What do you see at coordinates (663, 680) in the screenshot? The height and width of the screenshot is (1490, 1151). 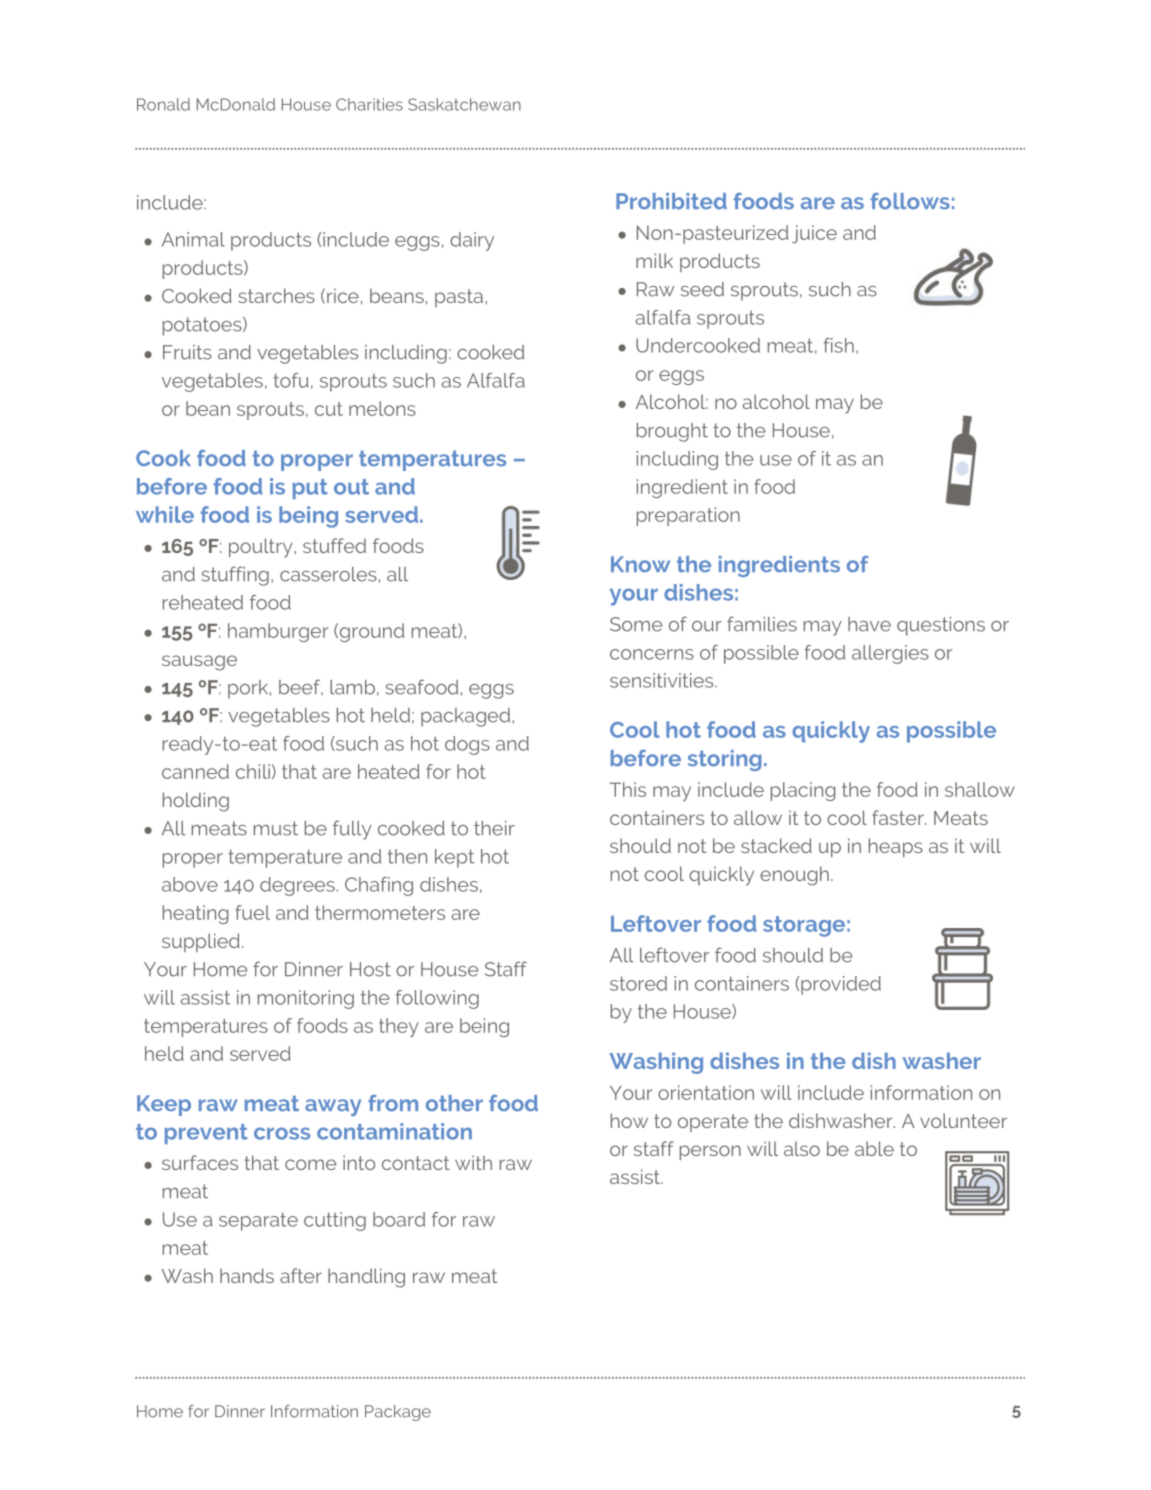 I see `sensitivities` at bounding box center [663, 680].
